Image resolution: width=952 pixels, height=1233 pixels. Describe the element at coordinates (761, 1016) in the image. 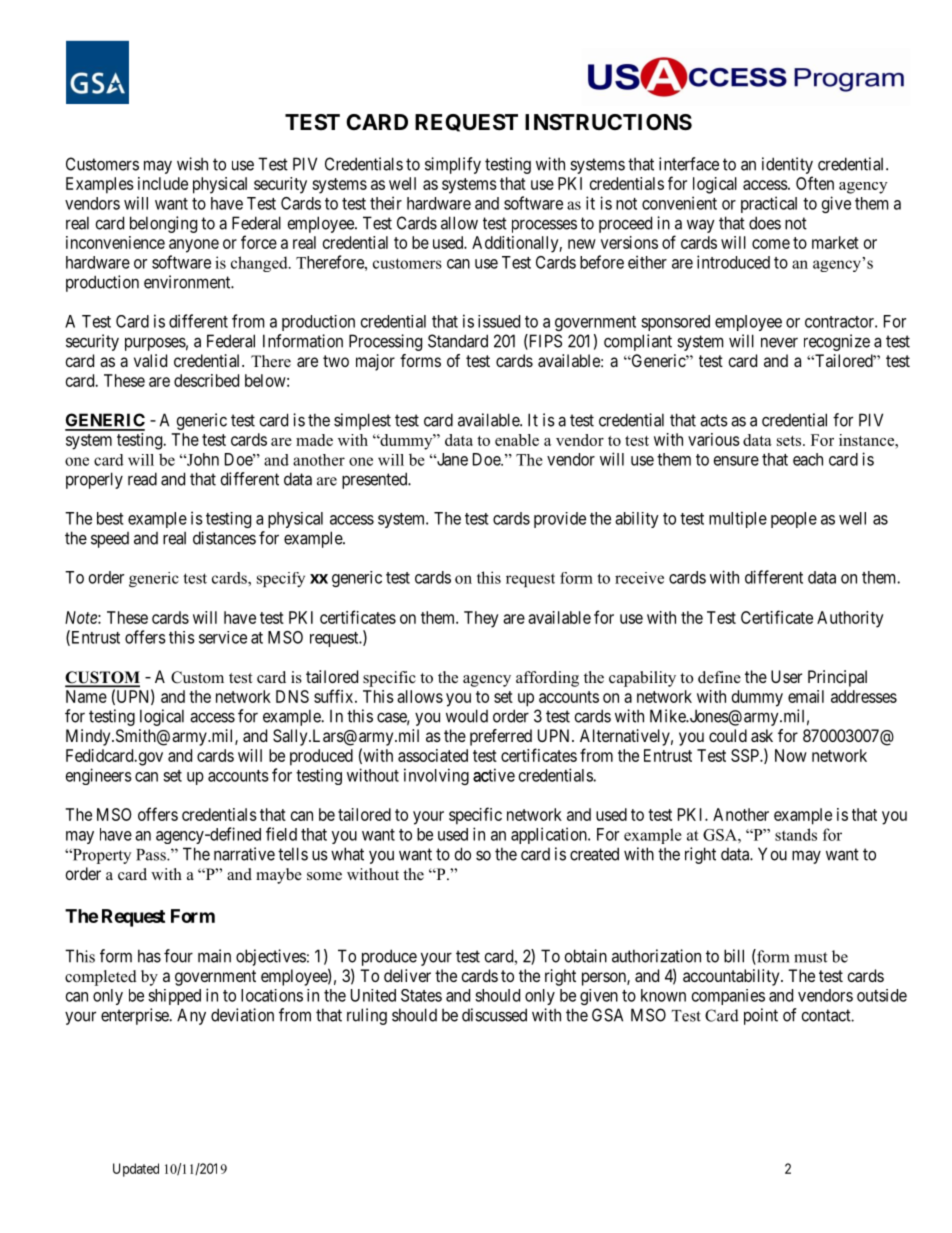

I see `point` at that location.
